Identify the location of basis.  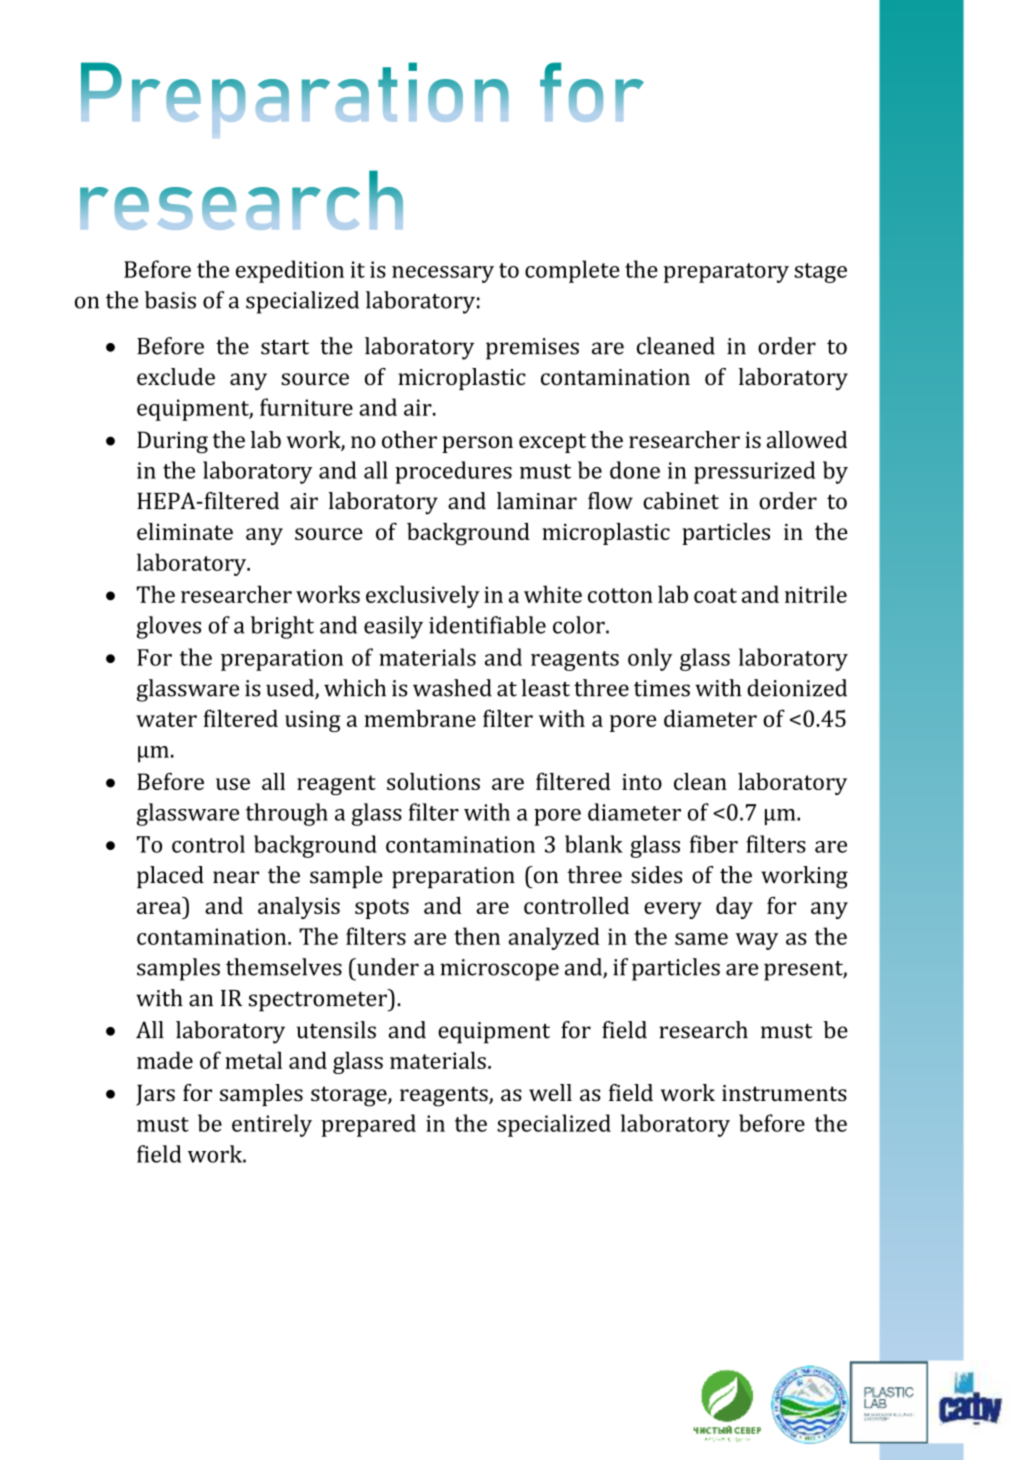
(170, 300).
